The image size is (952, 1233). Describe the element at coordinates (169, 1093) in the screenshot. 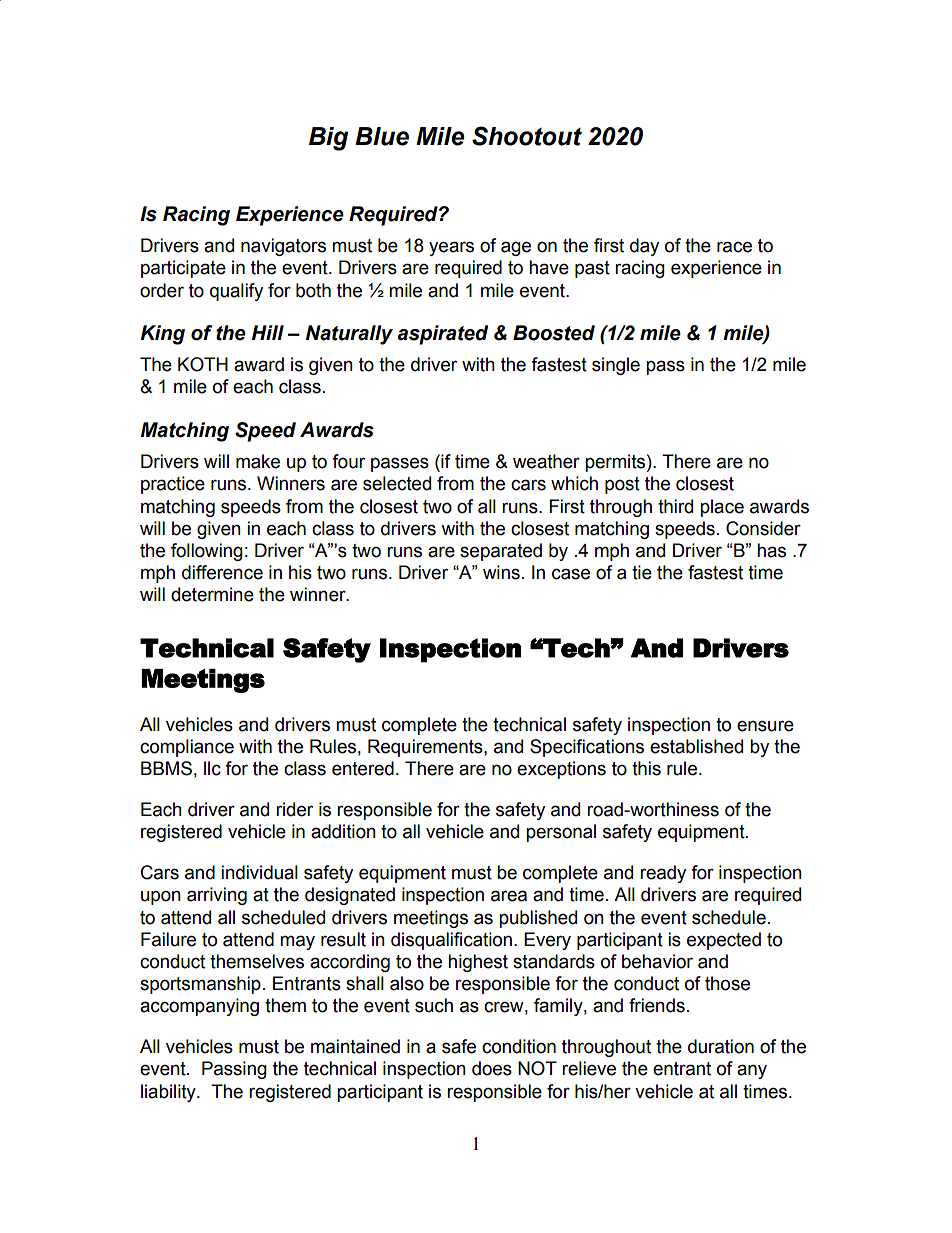

I see `liability` at that location.
